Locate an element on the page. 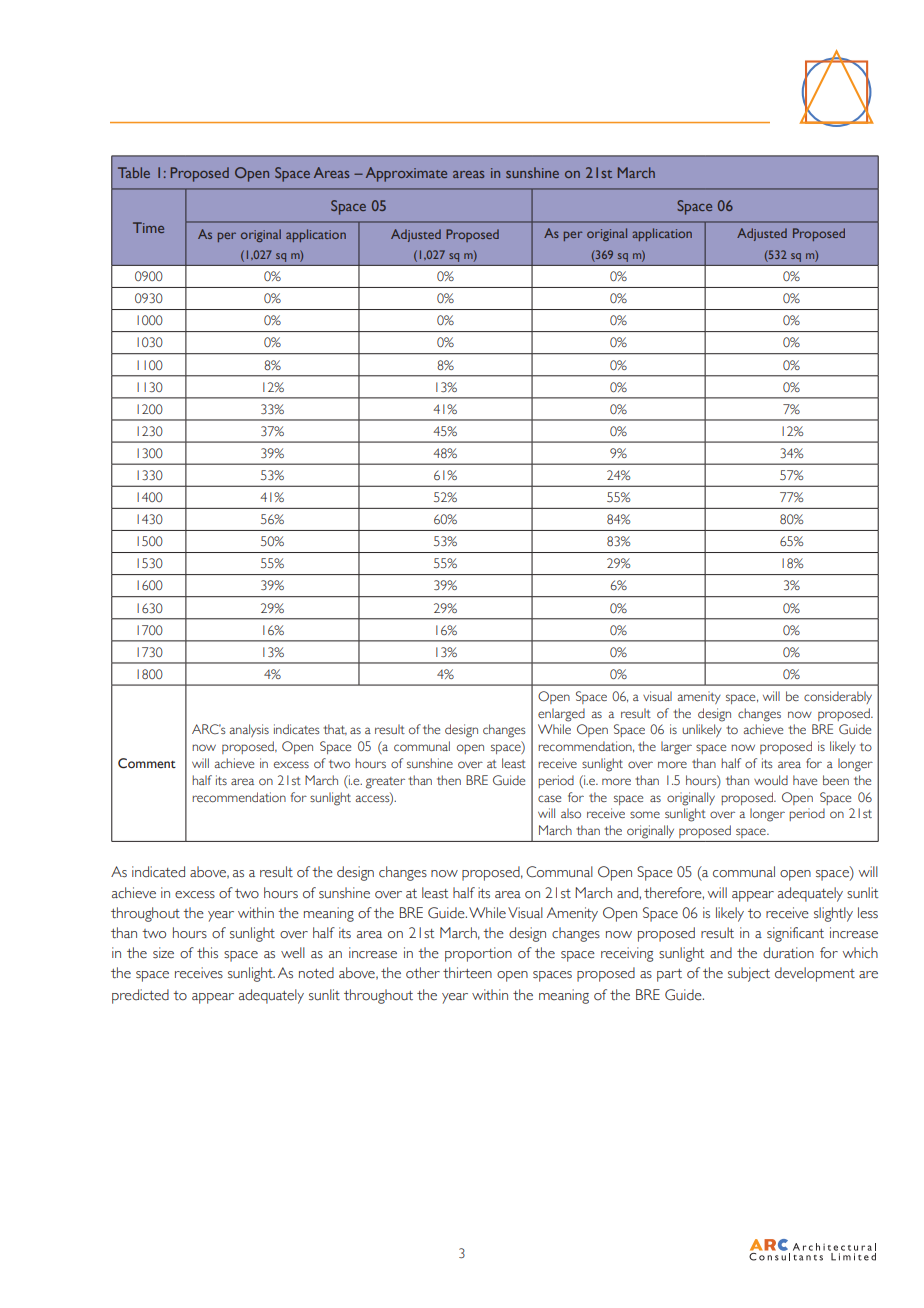 Image resolution: width=924 pixels, height=1308 pixels. enlarged is located at coordinates (561, 715).
